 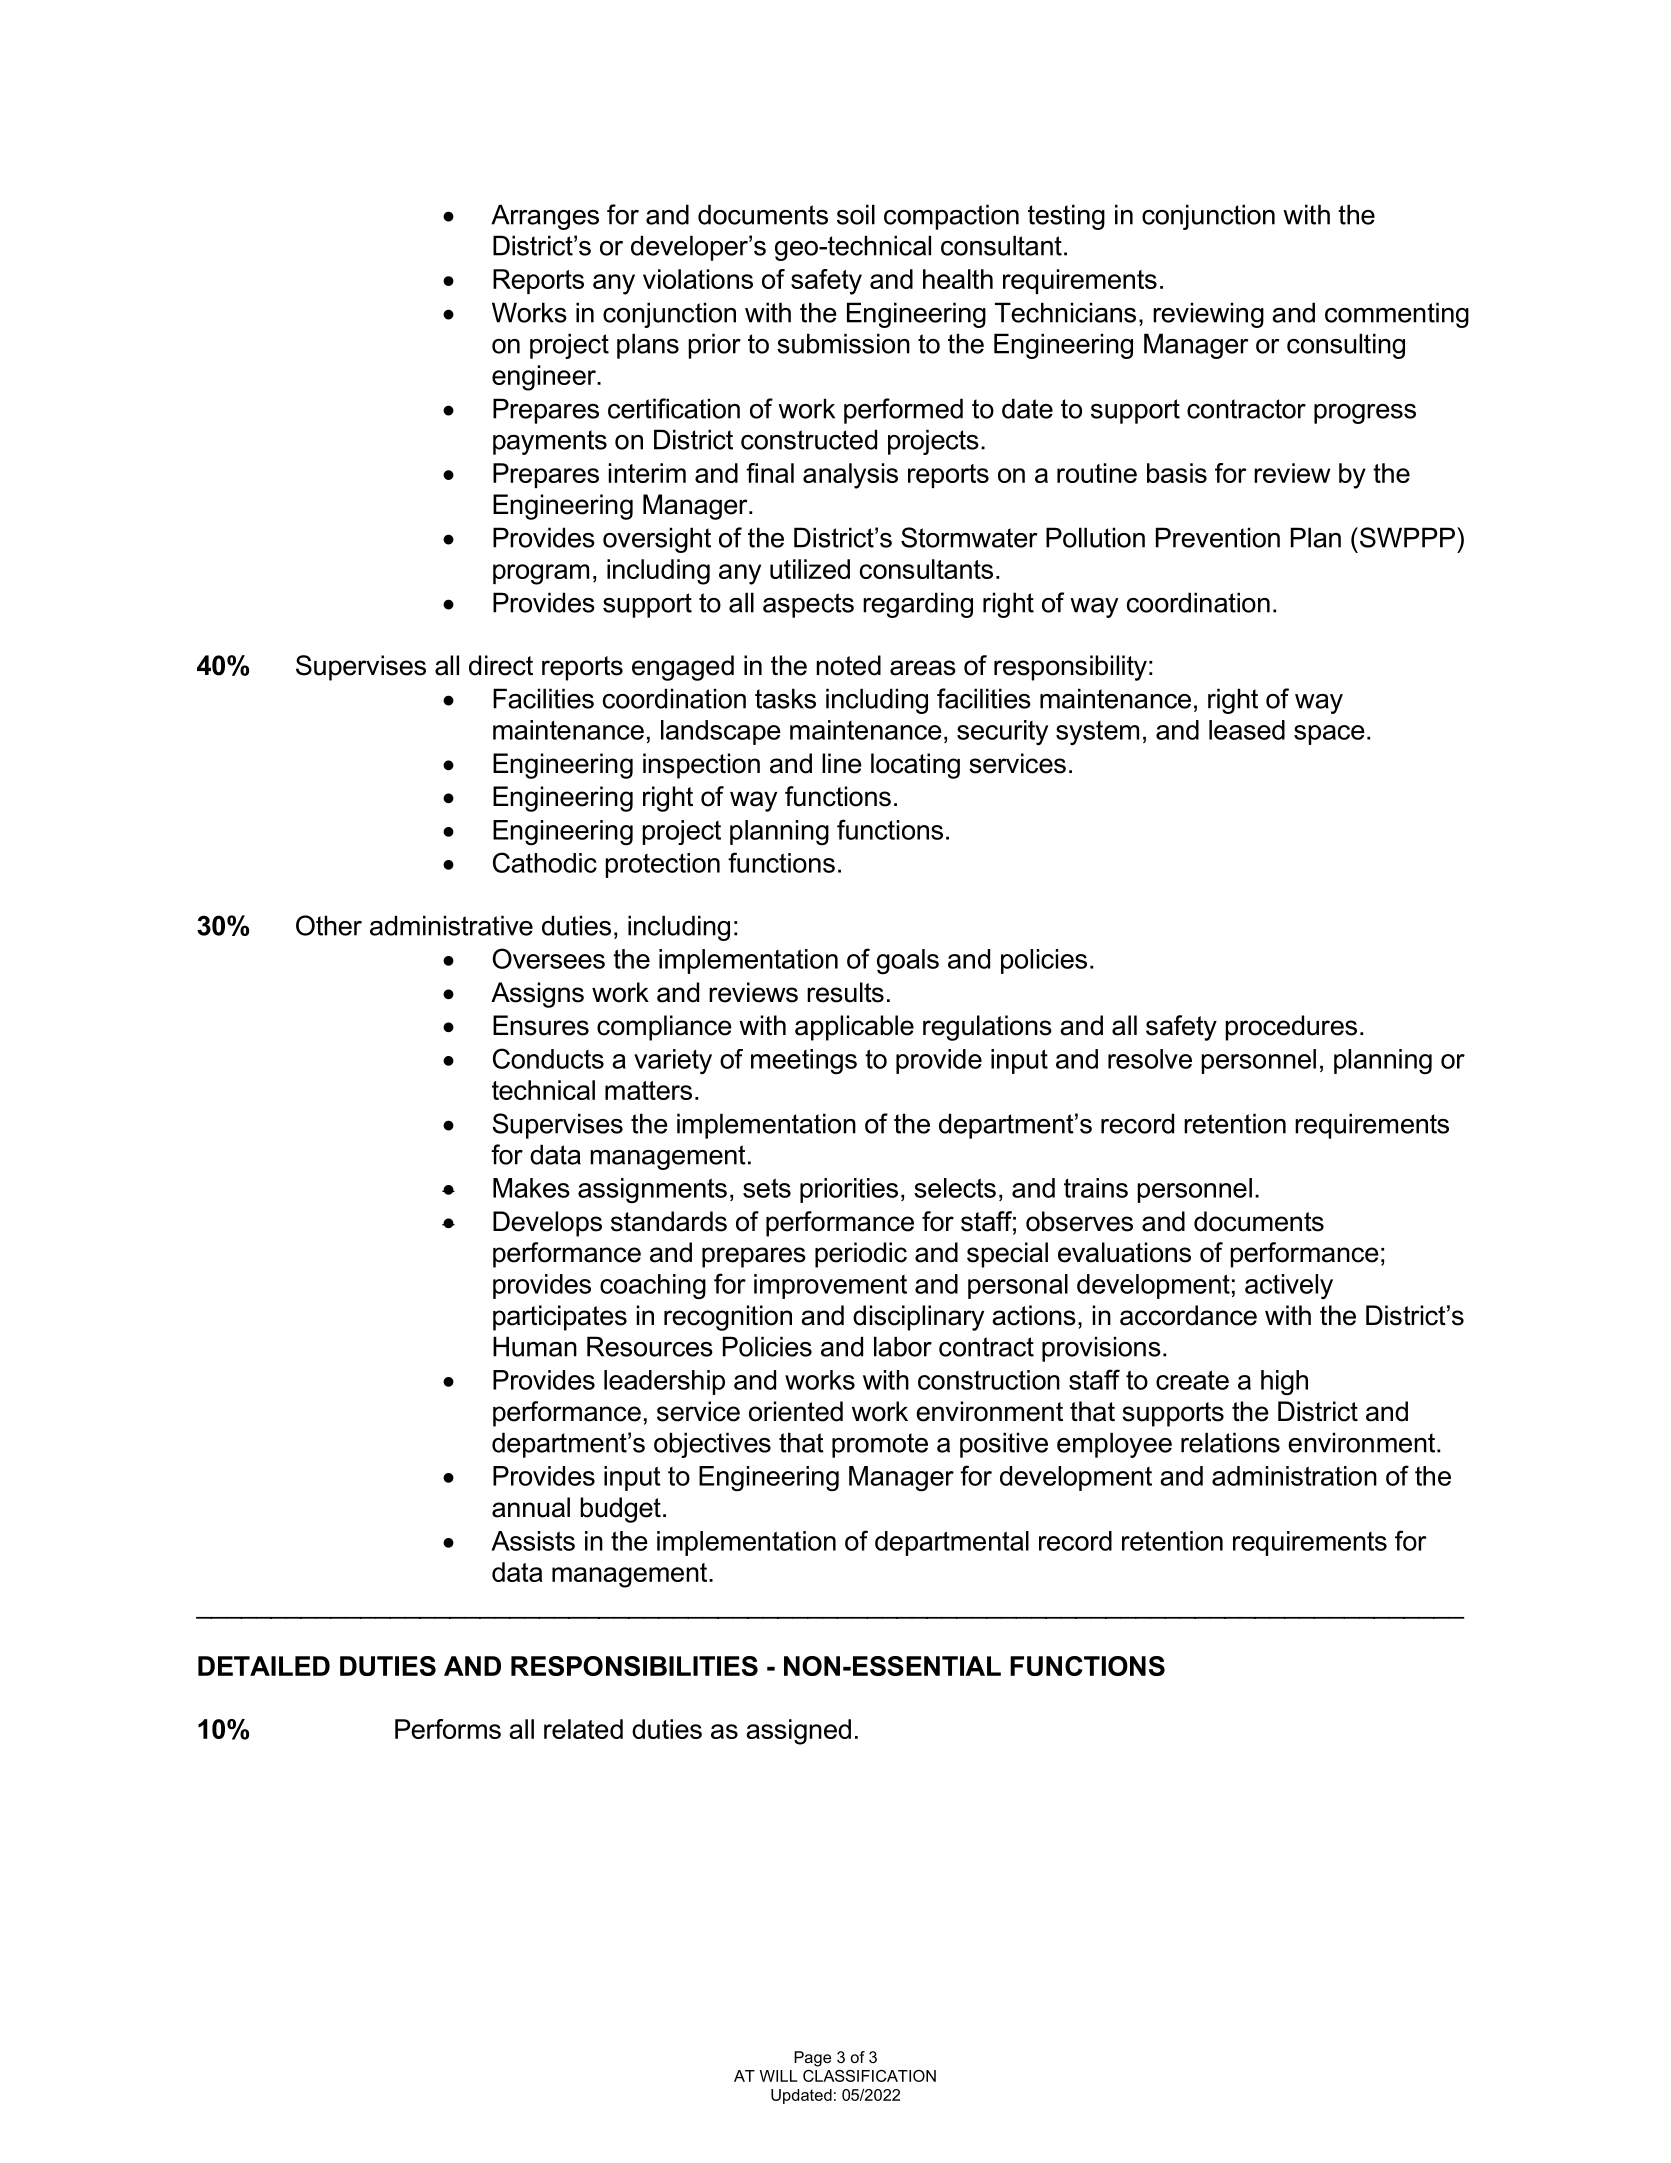 I want to click on Arranges, so click(x=545, y=217).
